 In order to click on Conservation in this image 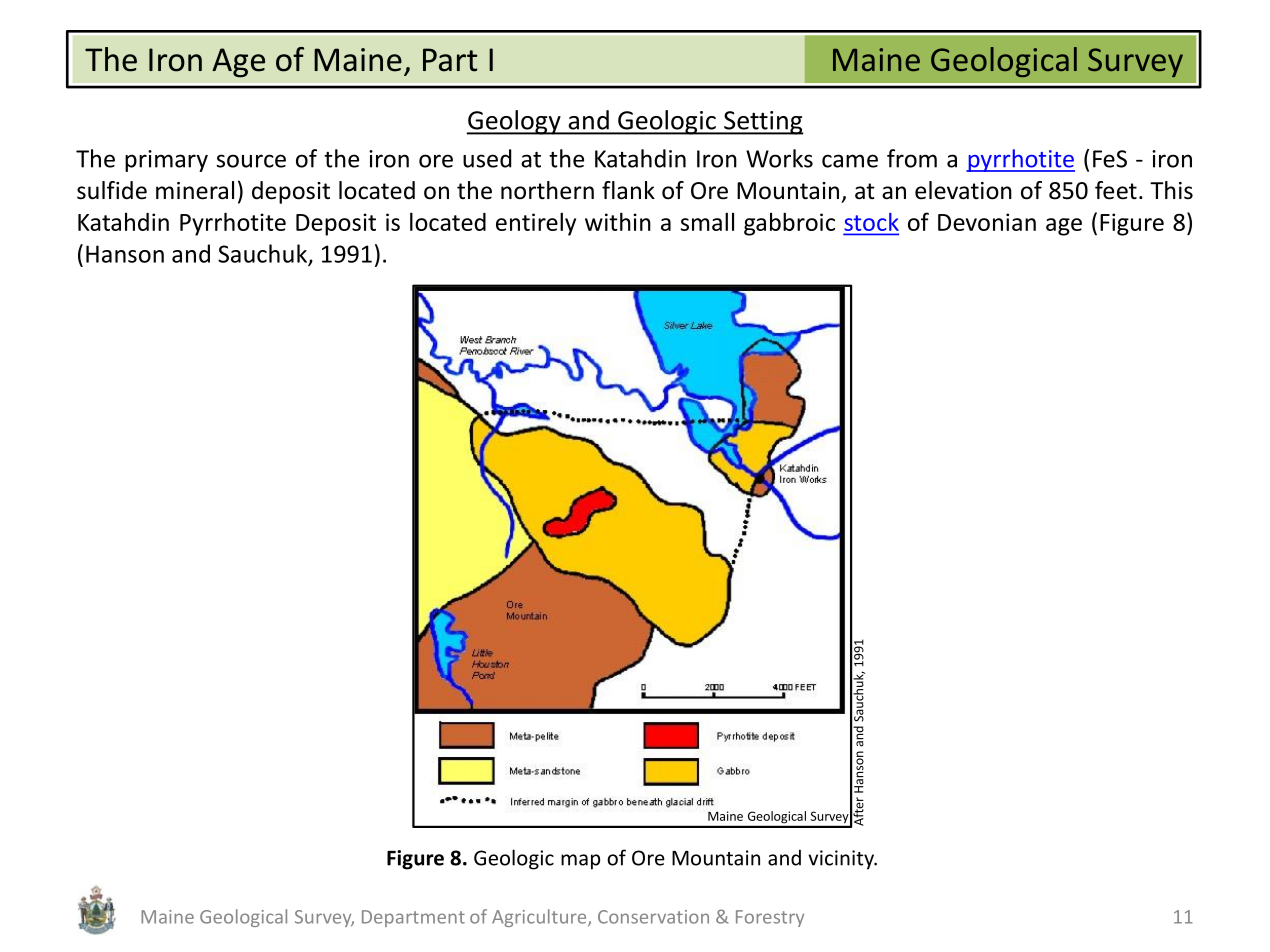, I will do `click(653, 917)`.
